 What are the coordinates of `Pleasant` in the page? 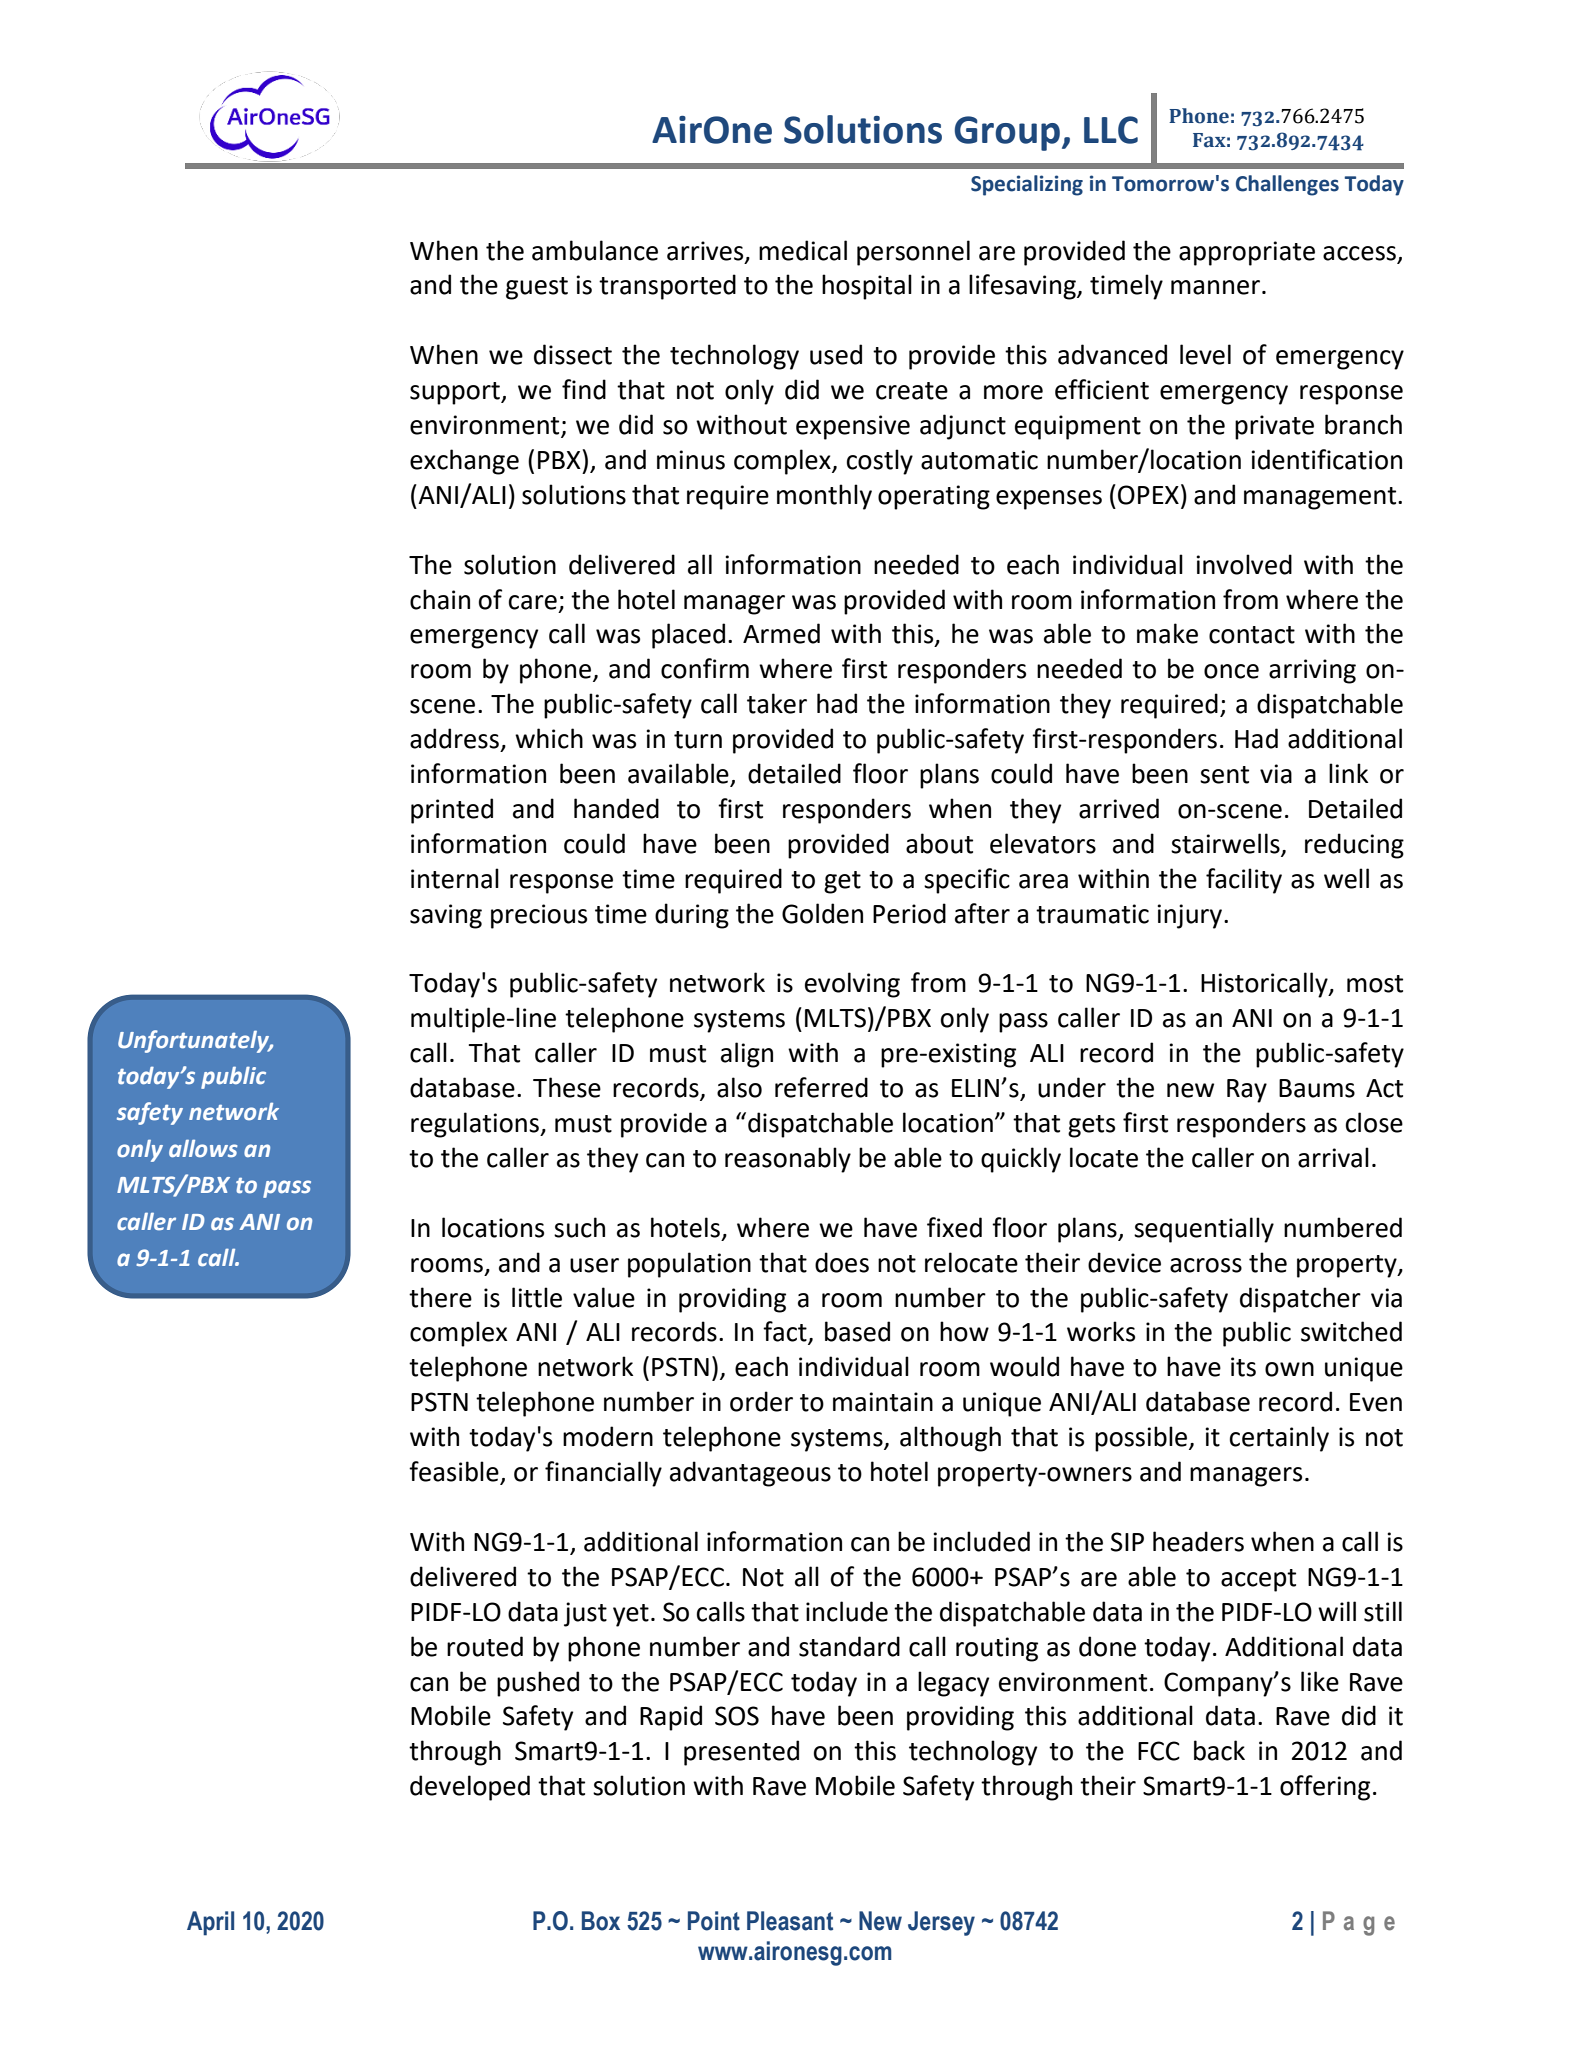 It's located at (790, 1921).
